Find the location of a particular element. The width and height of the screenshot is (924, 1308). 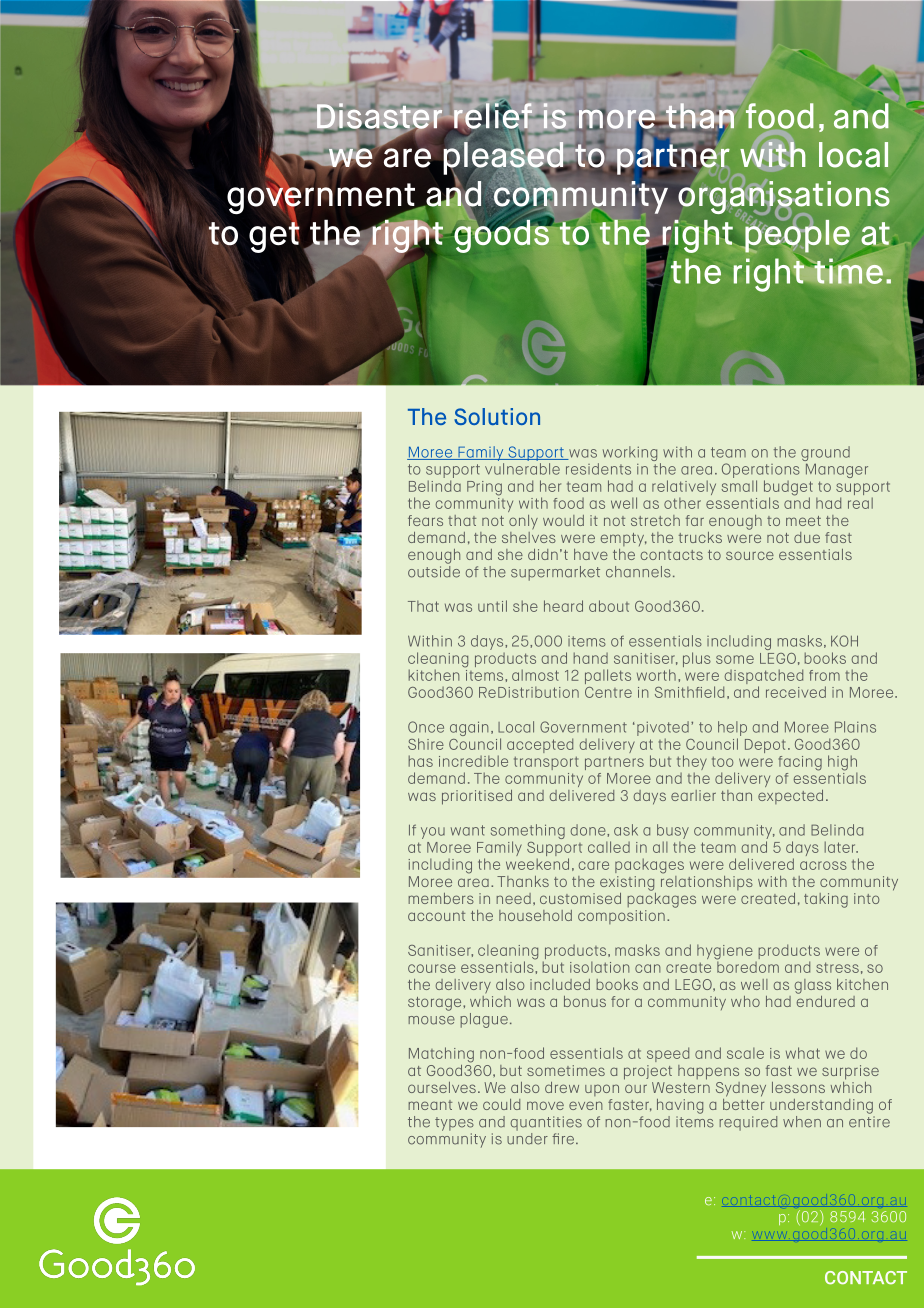

having is located at coordinates (680, 1106).
